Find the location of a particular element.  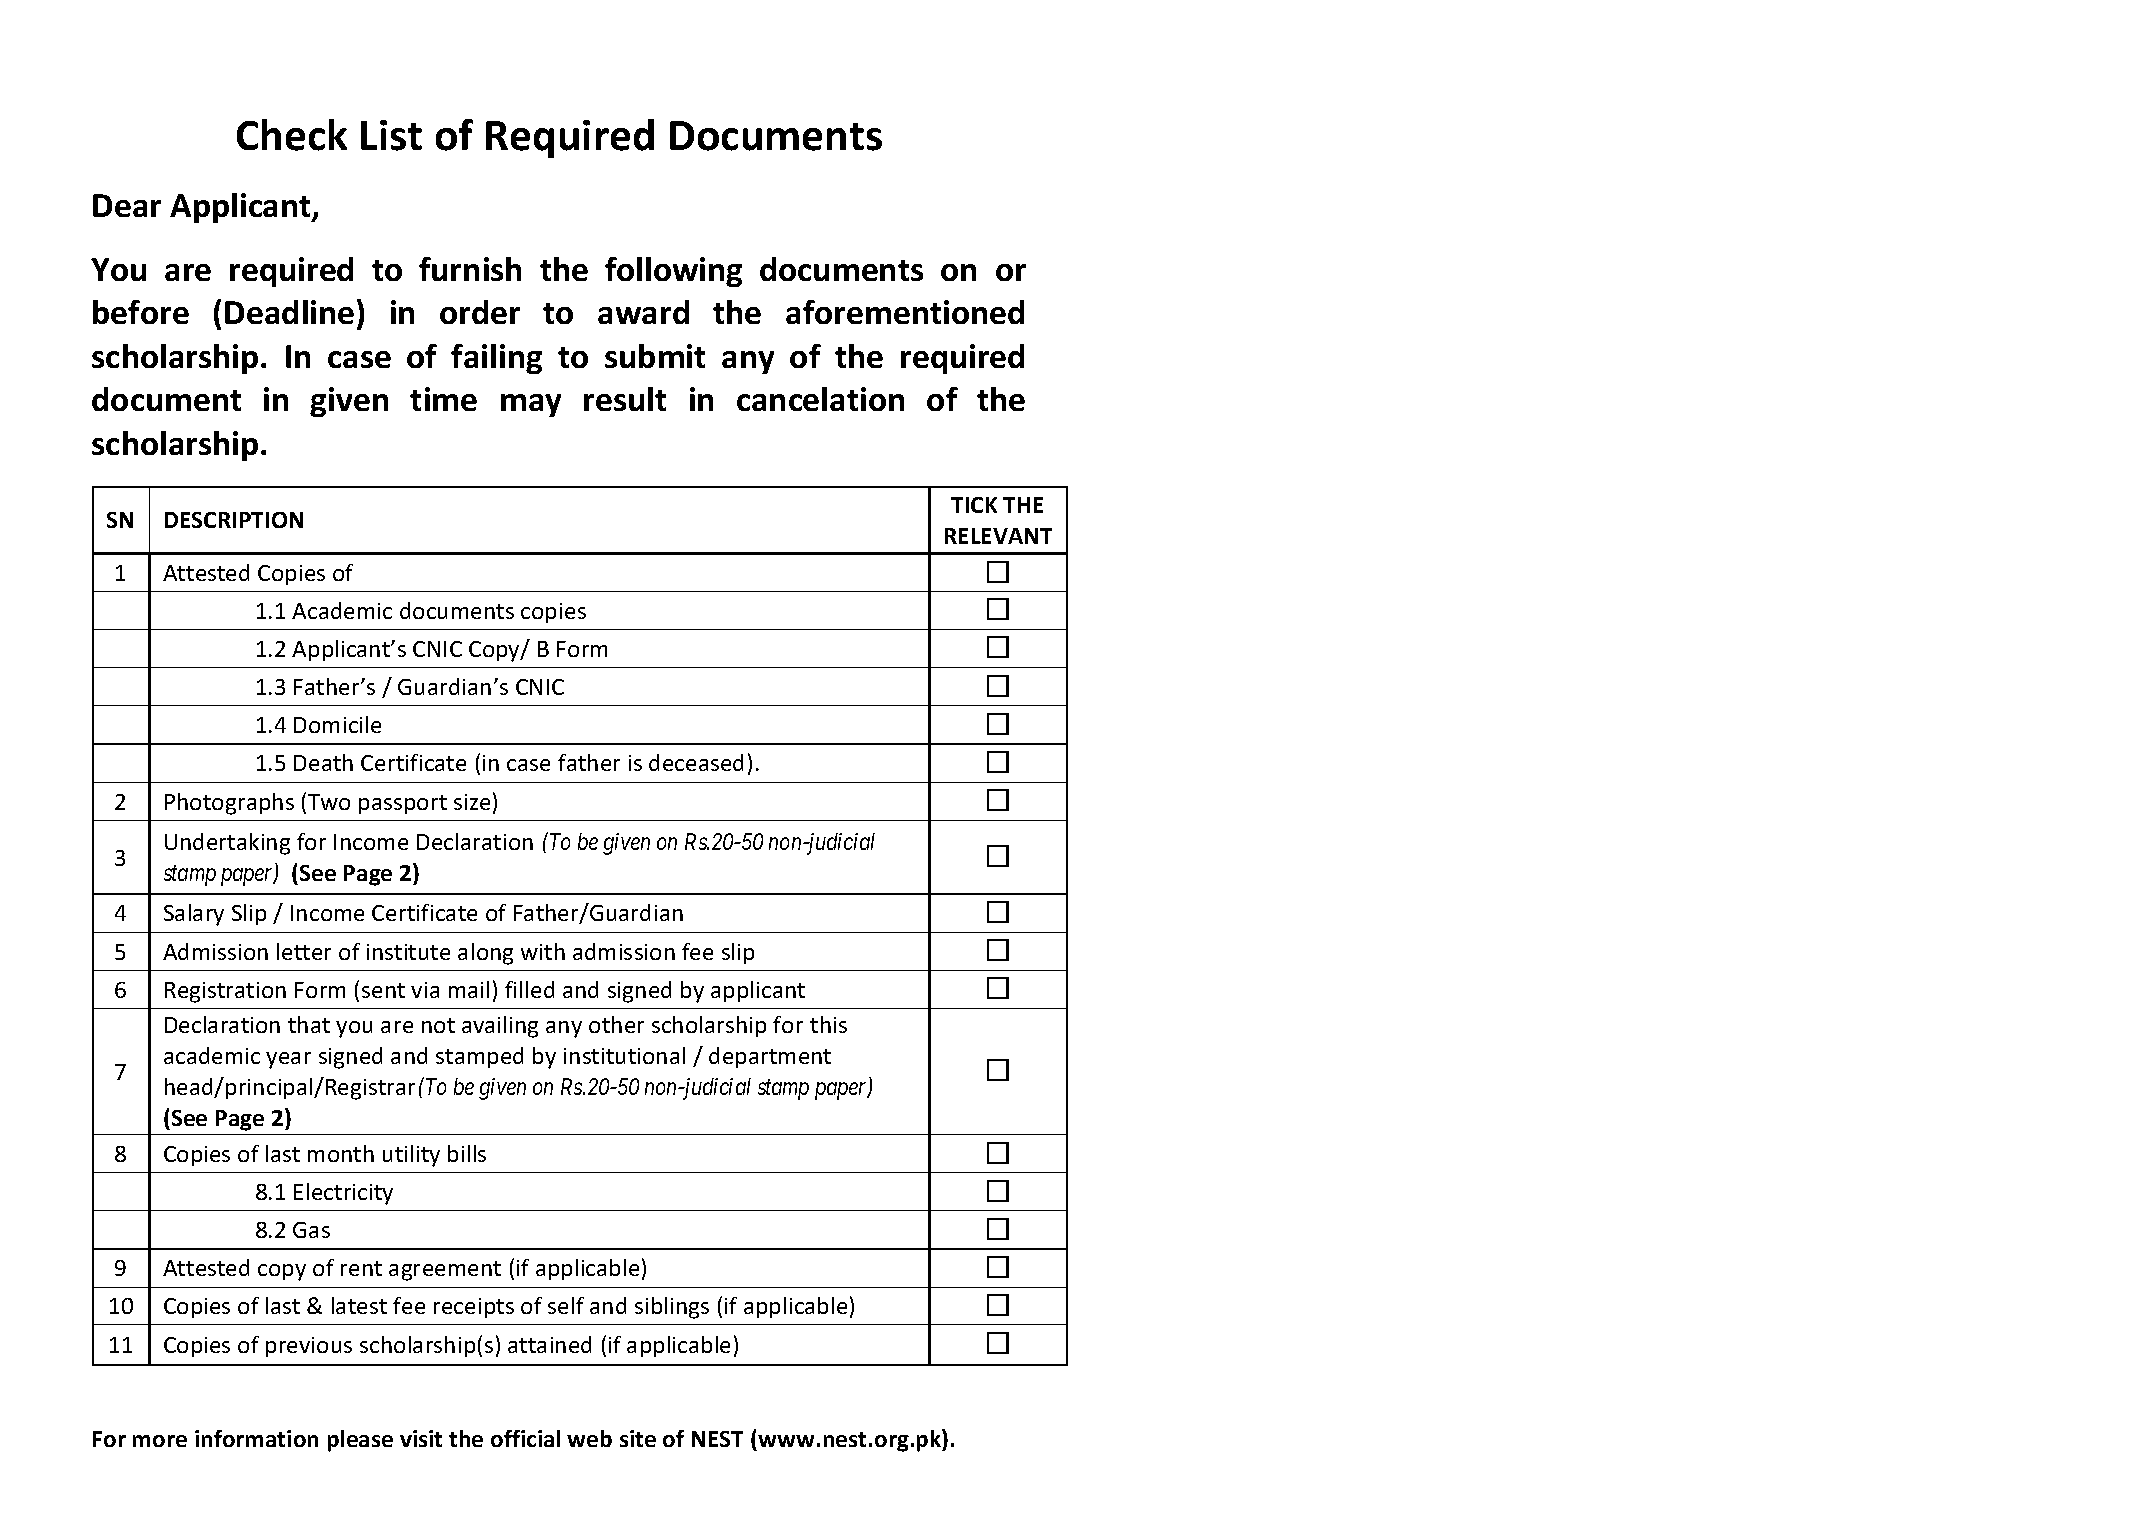

more is located at coordinates (160, 1441).
